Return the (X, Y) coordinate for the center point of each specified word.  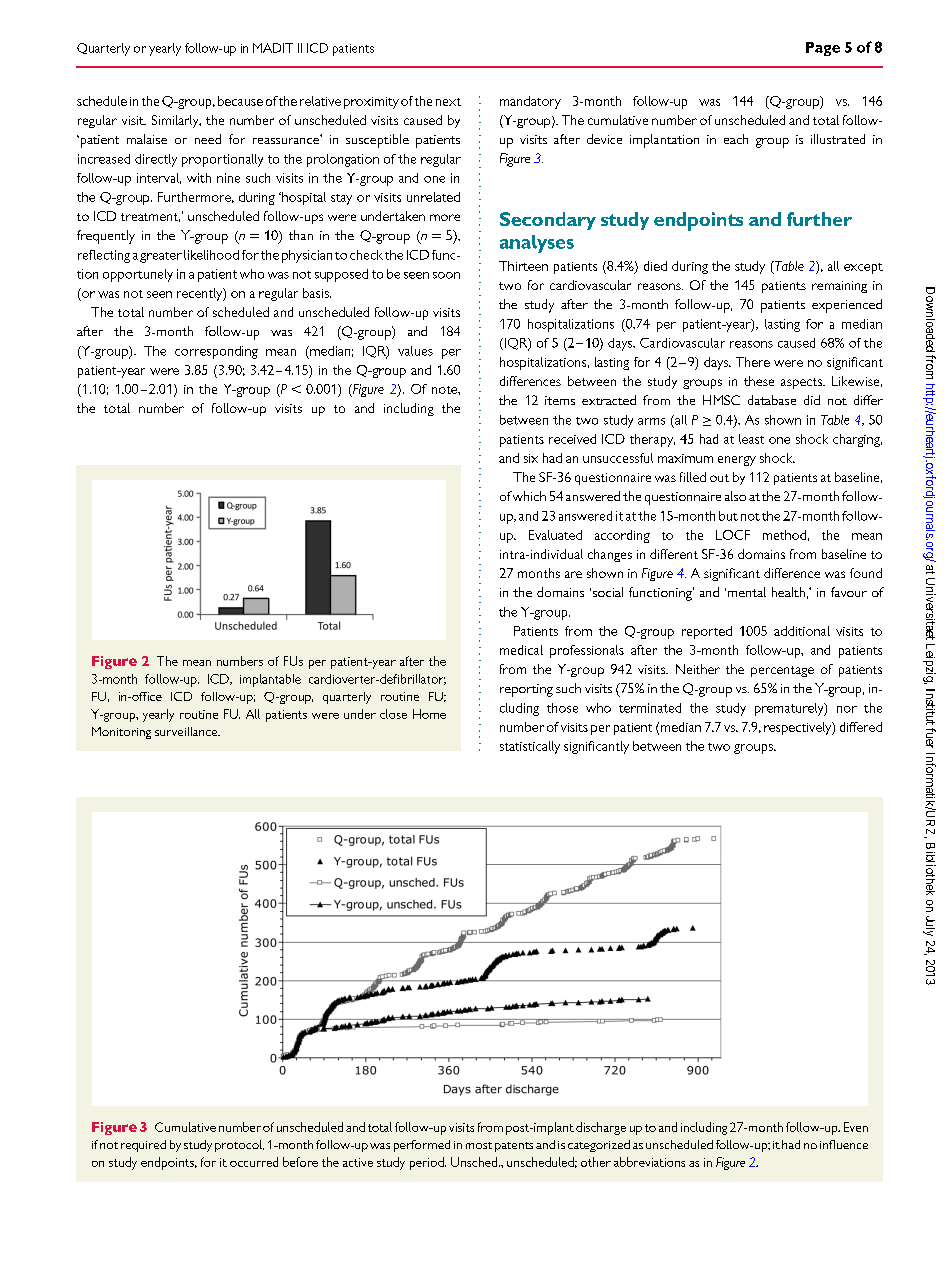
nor (847, 709)
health (788, 592)
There (753, 362)
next (448, 102)
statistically (530, 747)
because (240, 101)
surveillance (187, 731)
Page (823, 49)
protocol (239, 1146)
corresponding (216, 352)
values (415, 351)
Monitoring (121, 733)
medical (521, 650)
